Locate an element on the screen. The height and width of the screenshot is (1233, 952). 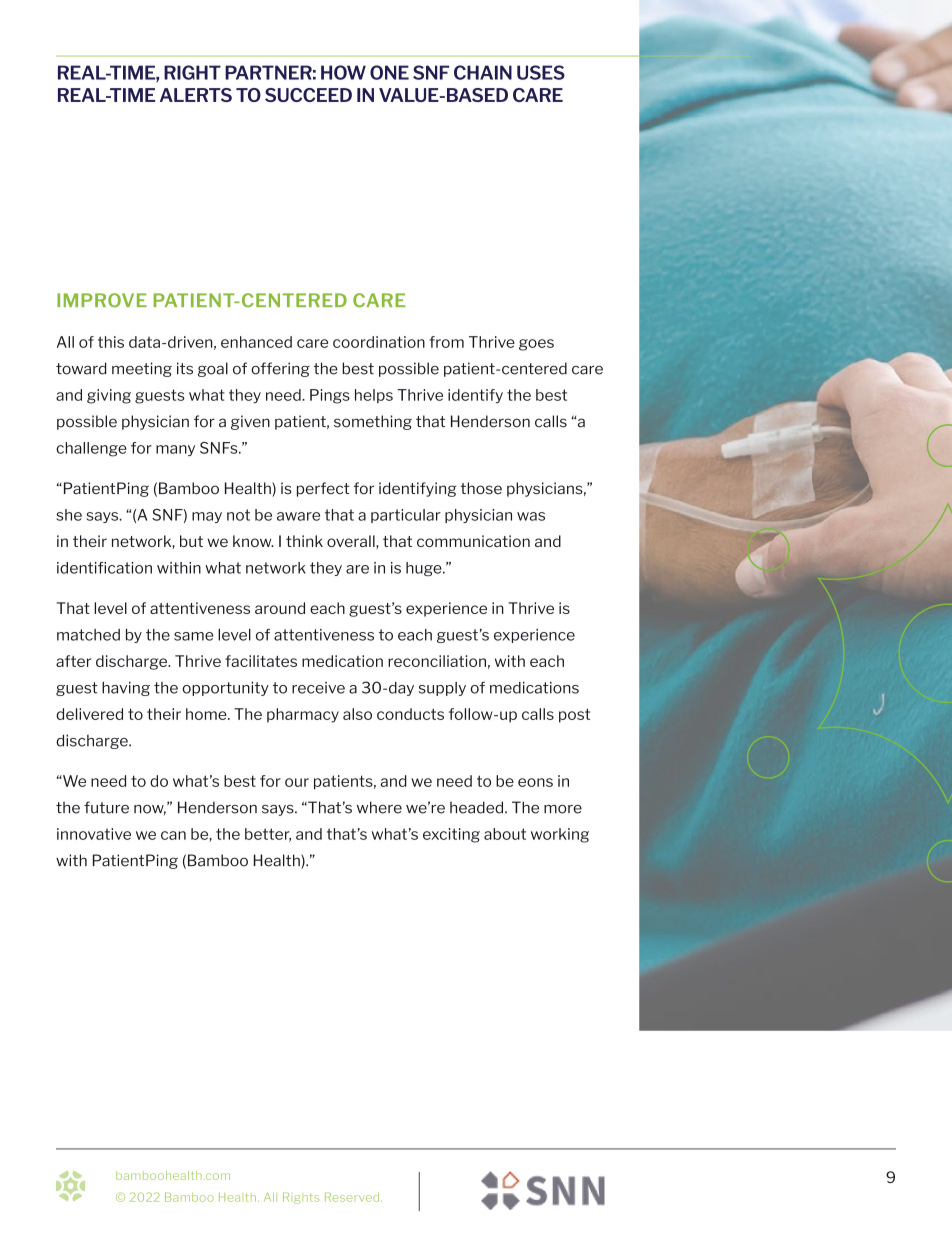
SUCCEED is located at coordinates (308, 95).
